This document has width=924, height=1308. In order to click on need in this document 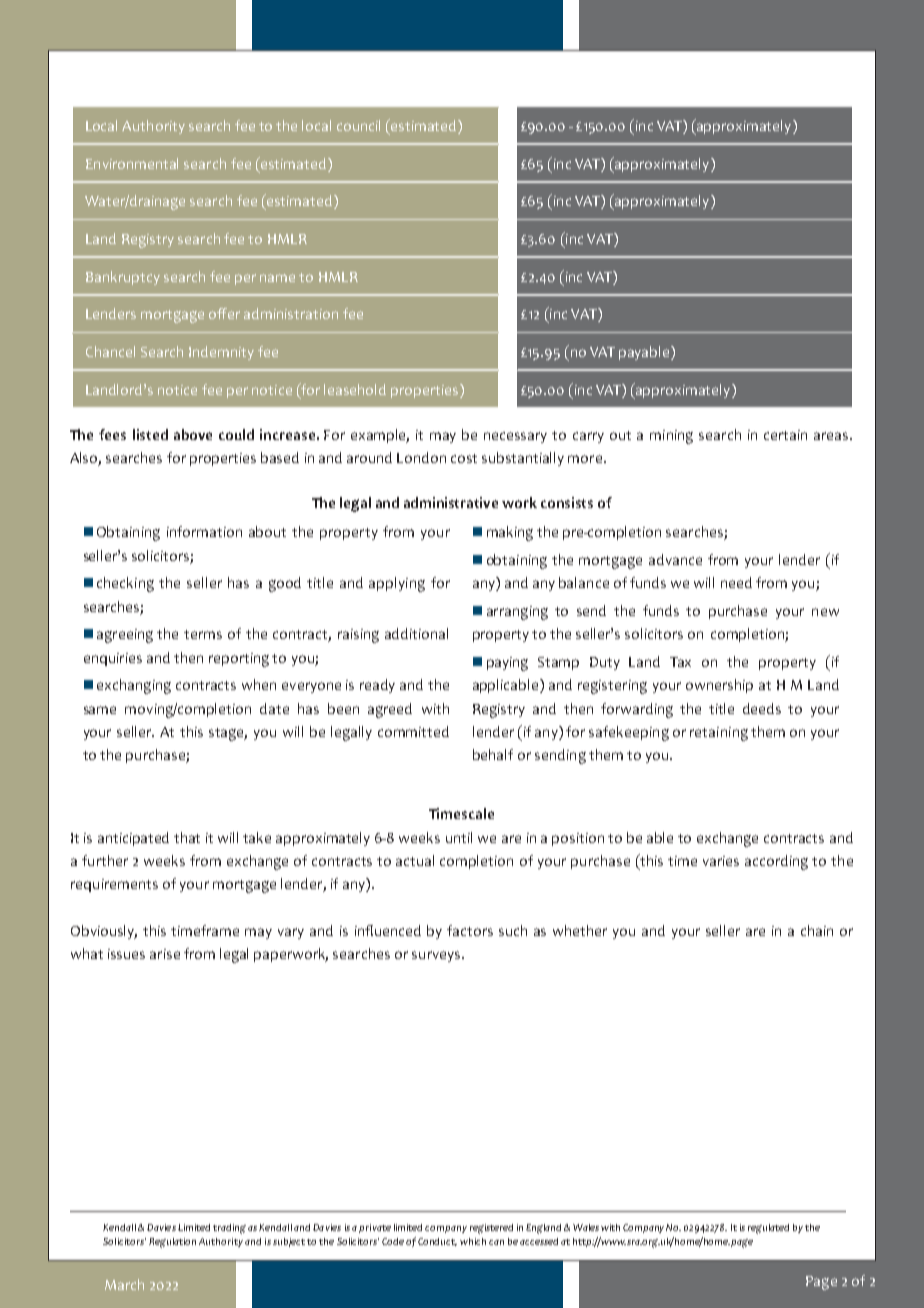, I will do `click(736, 582)`.
